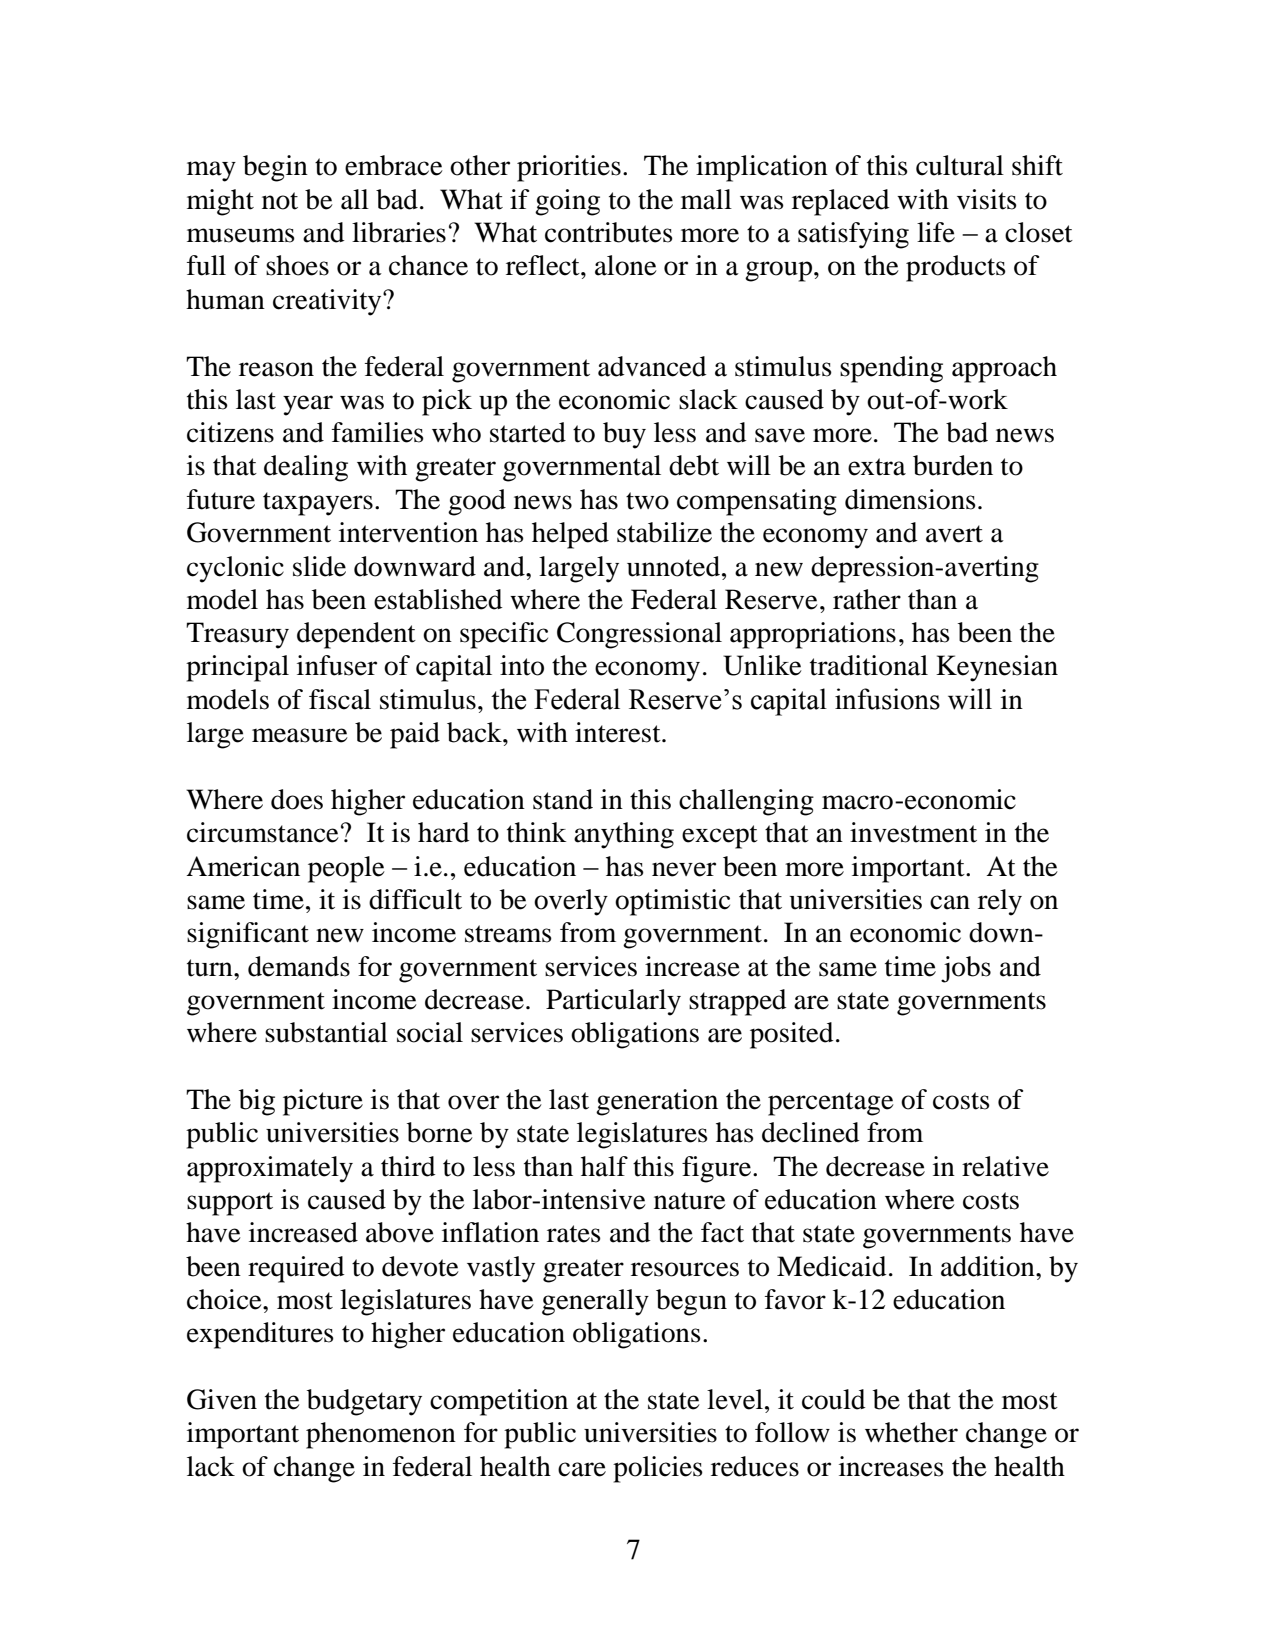  Describe the element at coordinates (306, 468) in the screenshot. I see `dealing` at that location.
